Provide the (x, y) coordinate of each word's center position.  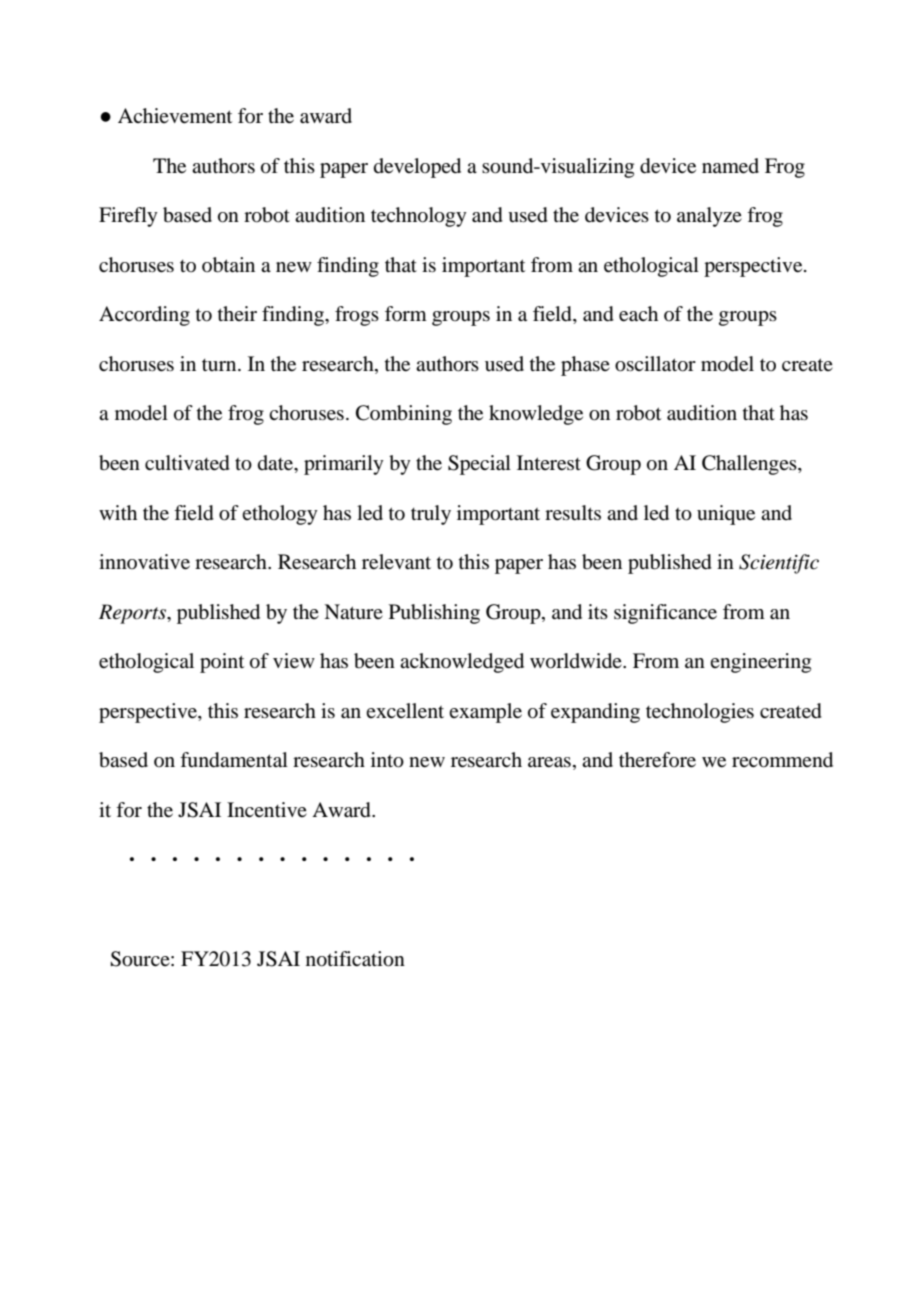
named (730, 166)
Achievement (175, 116)
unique (726, 515)
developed (417, 168)
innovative (144, 562)
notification (355, 959)
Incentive (267, 809)
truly (431, 515)
